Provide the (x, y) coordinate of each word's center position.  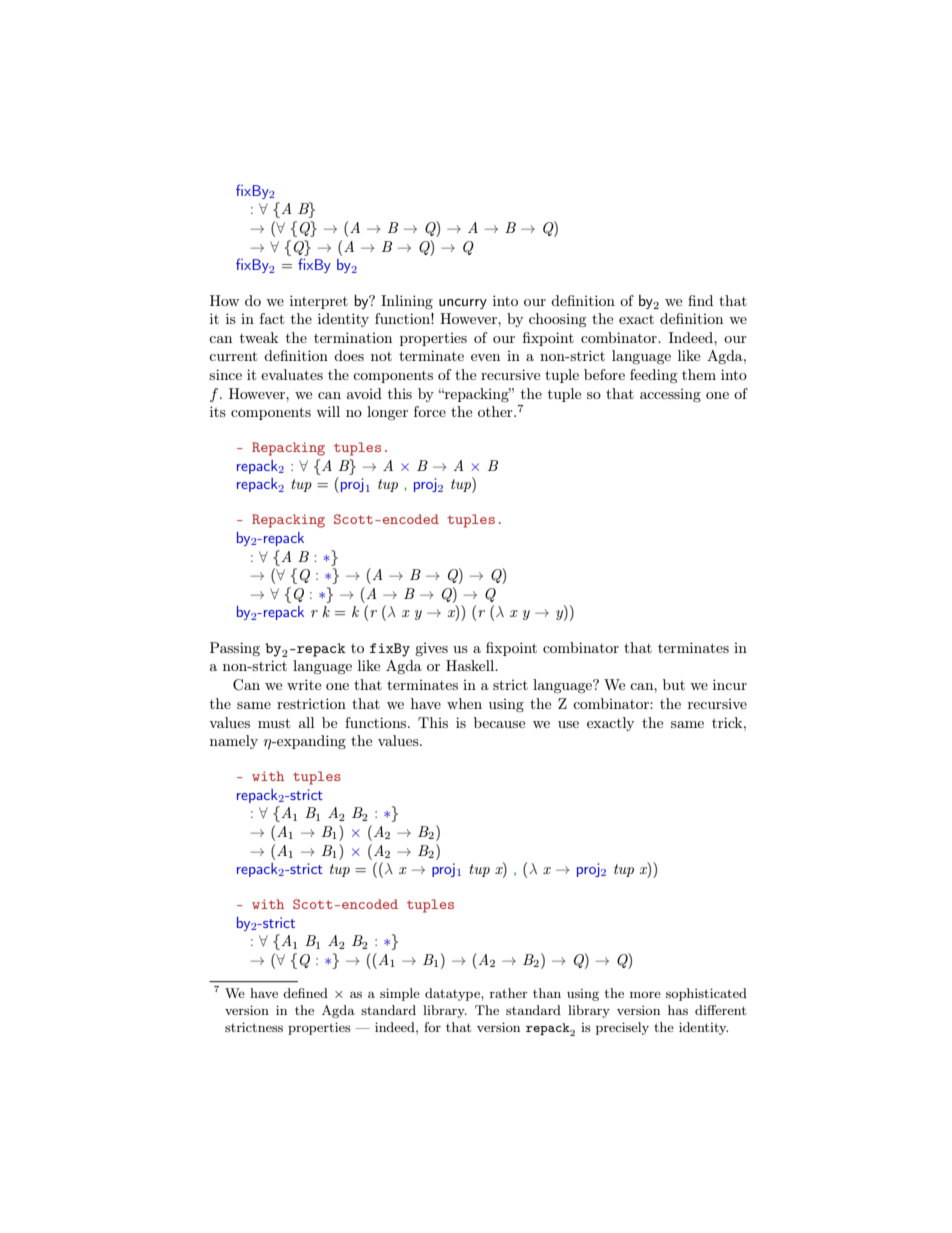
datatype (453, 994)
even (485, 357)
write (304, 684)
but (674, 684)
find (700, 300)
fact (272, 318)
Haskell (471, 665)
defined (305, 993)
